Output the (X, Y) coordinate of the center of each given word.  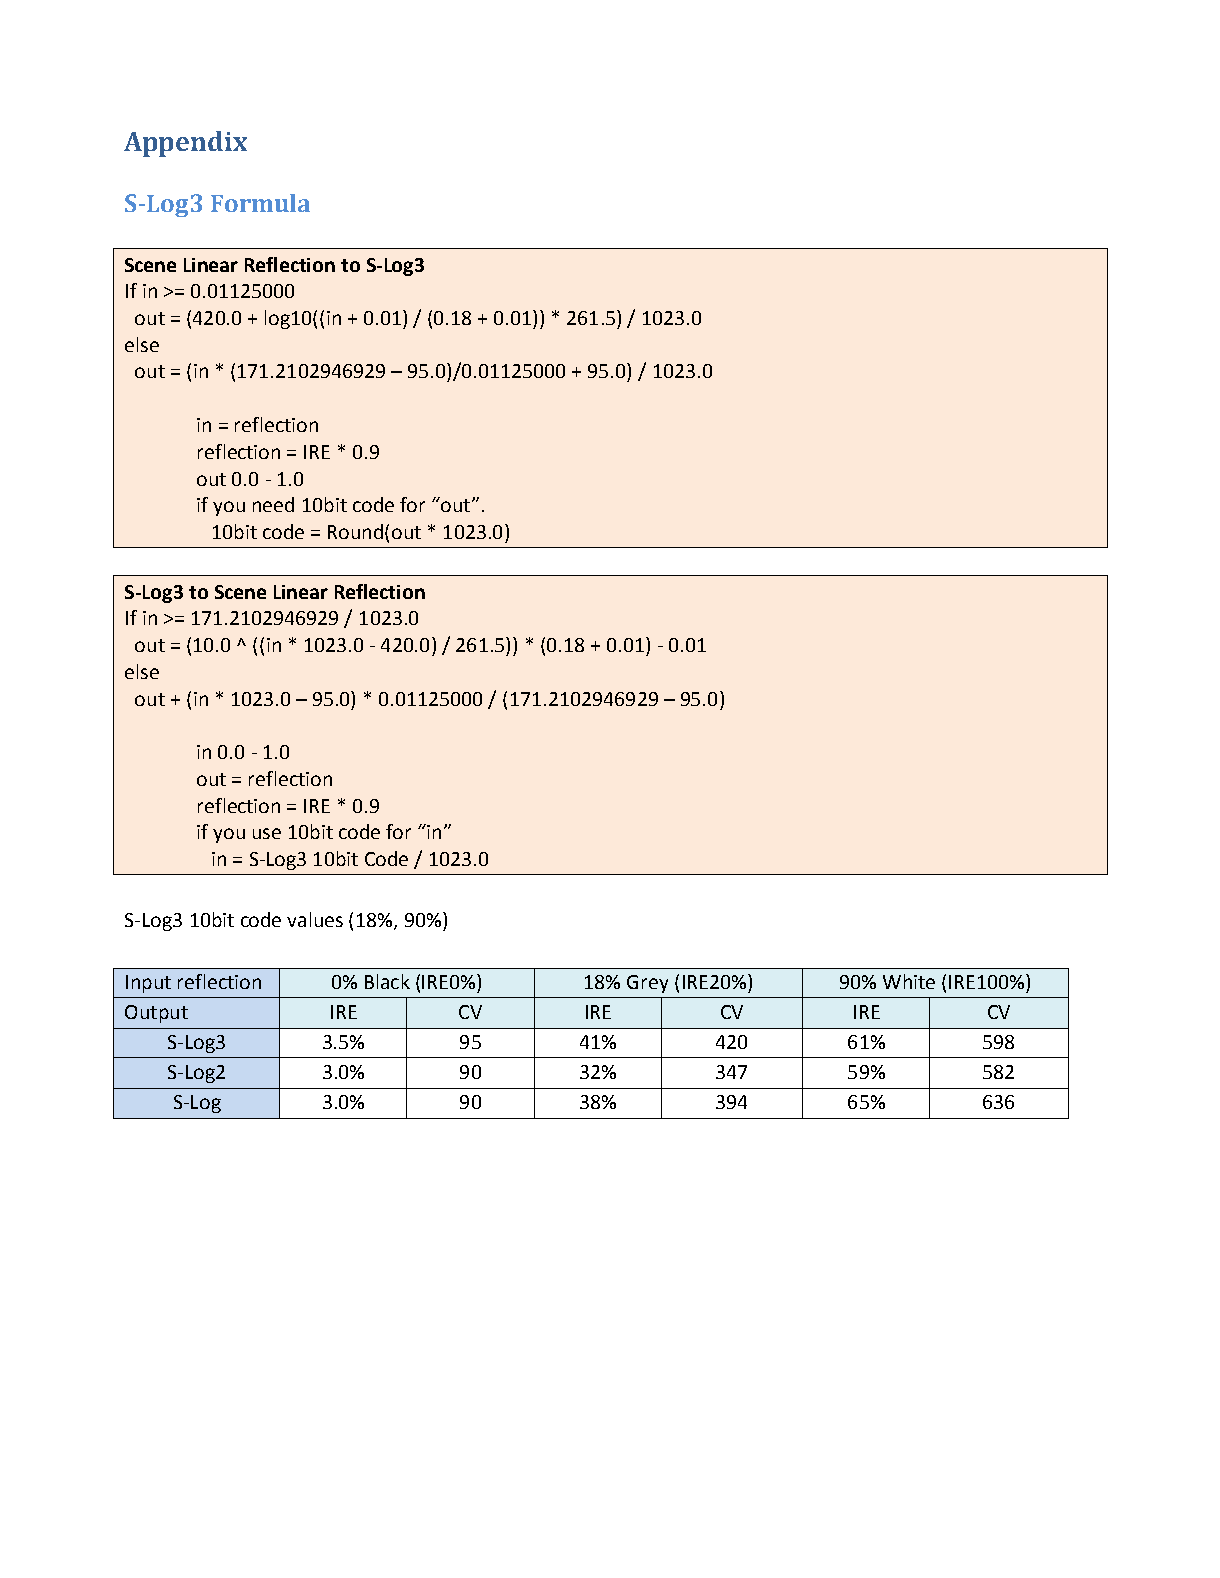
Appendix (185, 144)
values (315, 919)
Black (387, 981)
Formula (260, 203)
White (909, 981)
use (267, 833)
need (273, 504)
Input (148, 984)
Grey (647, 984)
